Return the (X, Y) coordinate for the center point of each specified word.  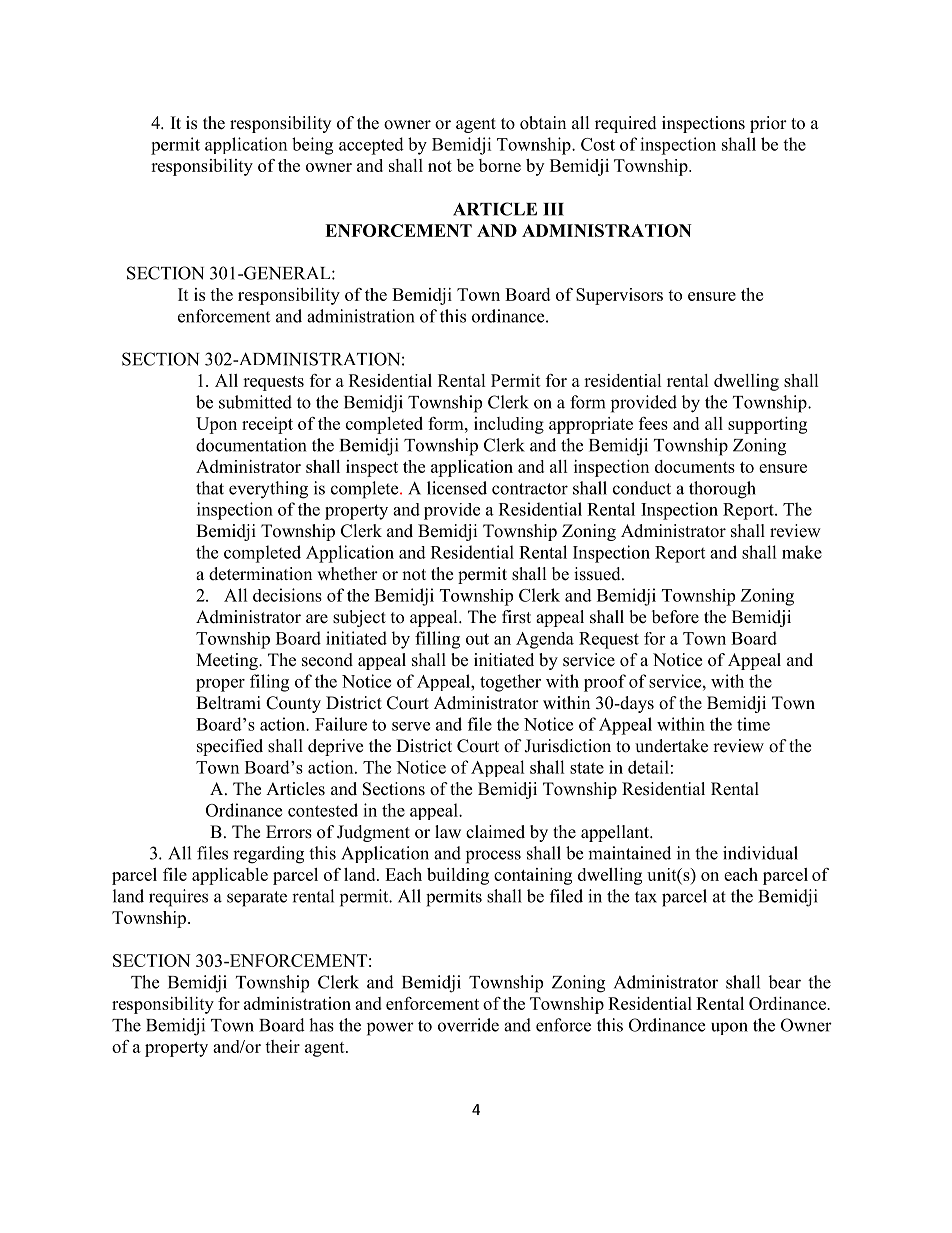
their (282, 1046)
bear (784, 982)
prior (768, 124)
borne (500, 165)
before (675, 617)
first (516, 617)
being (312, 146)
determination (260, 574)
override (468, 1025)
